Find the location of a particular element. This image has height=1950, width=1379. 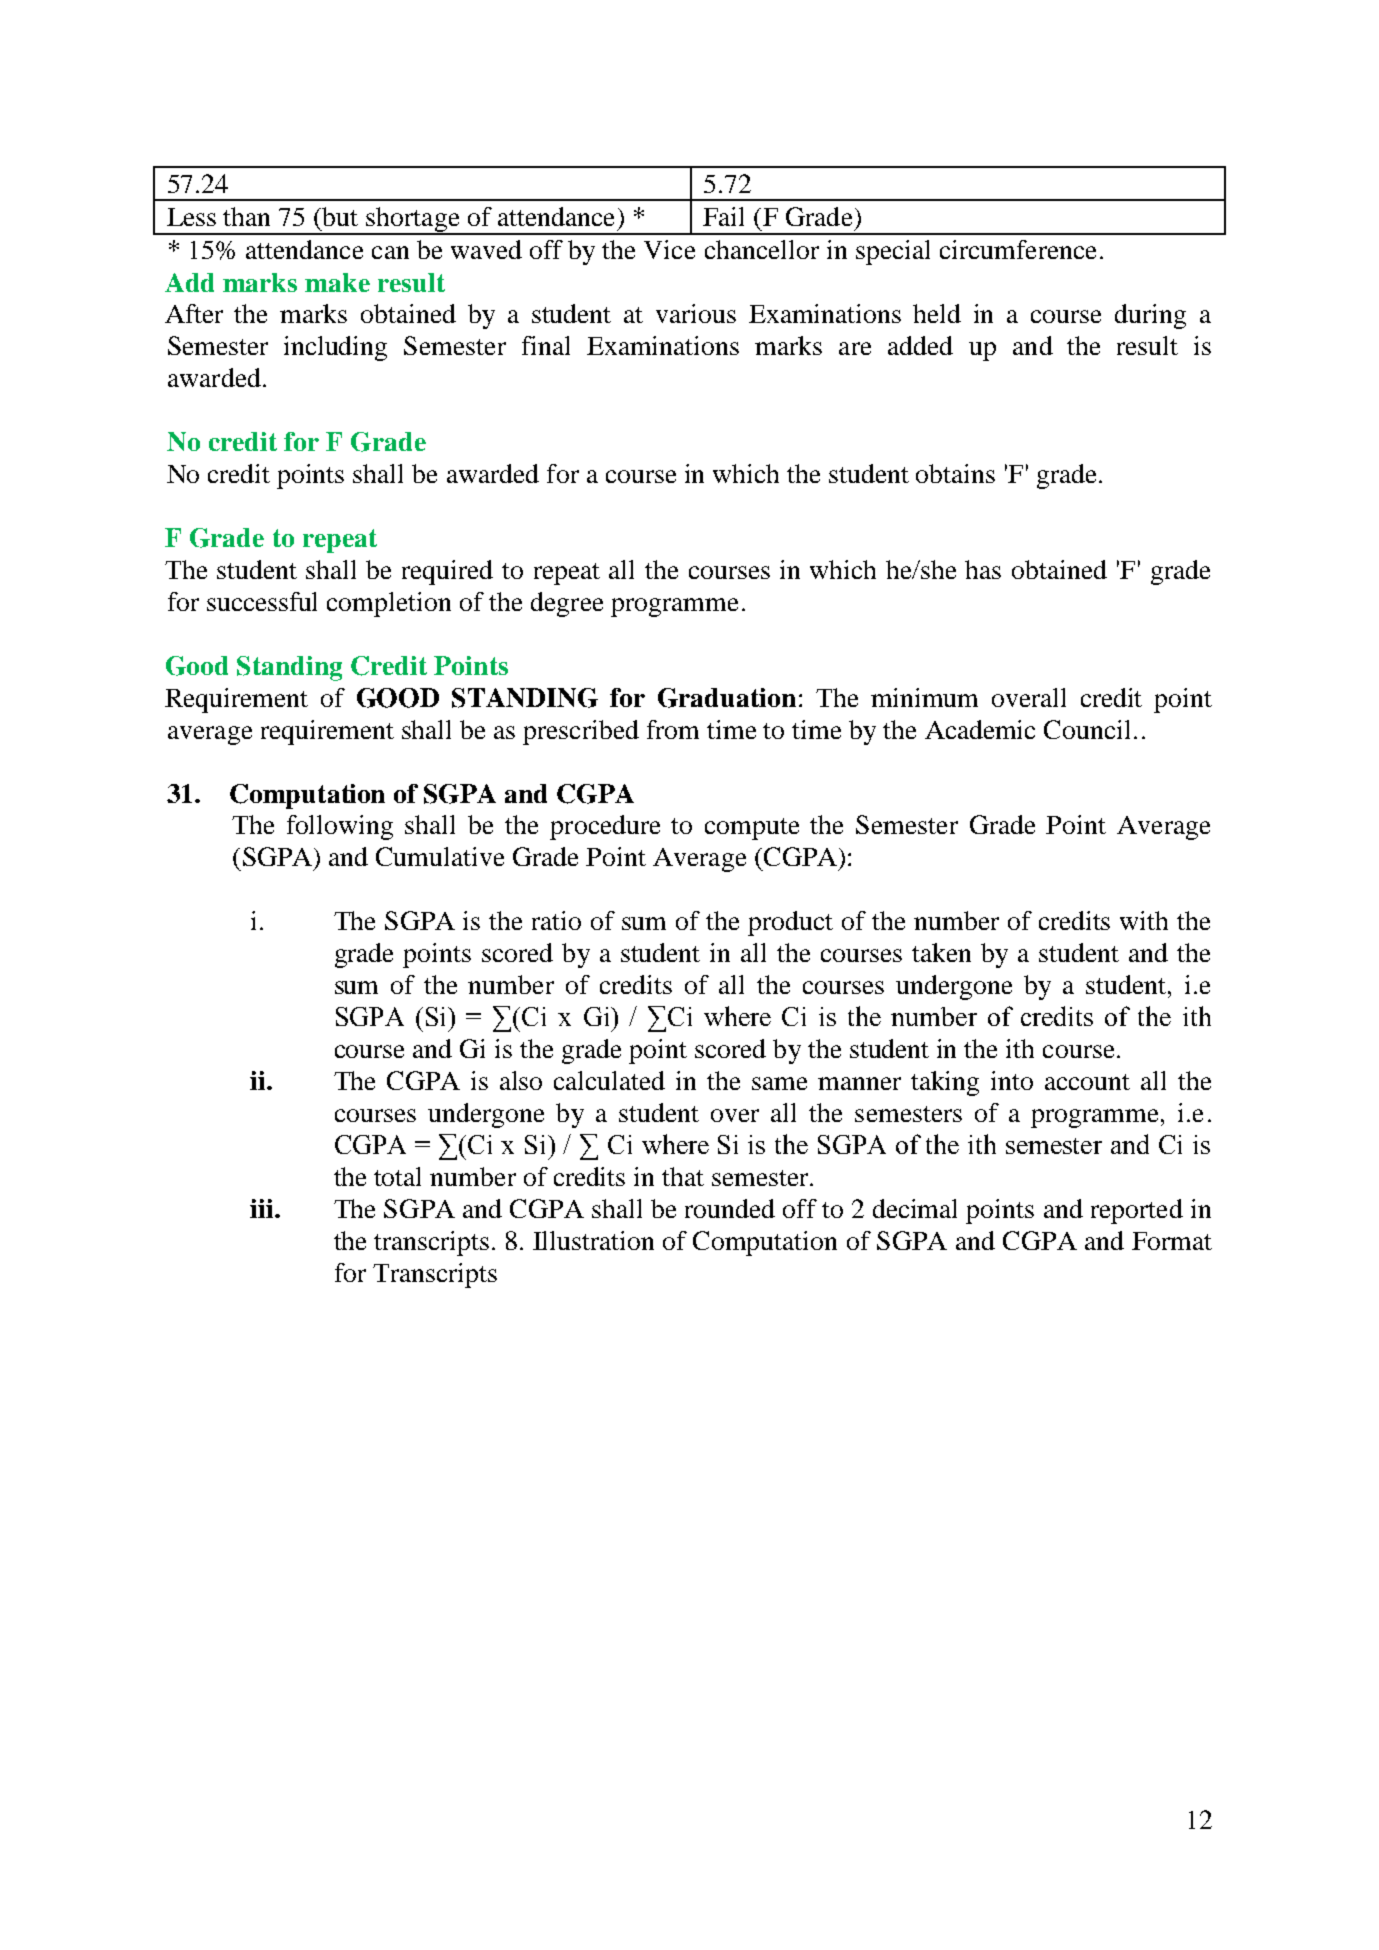

with is located at coordinates (1144, 920).
